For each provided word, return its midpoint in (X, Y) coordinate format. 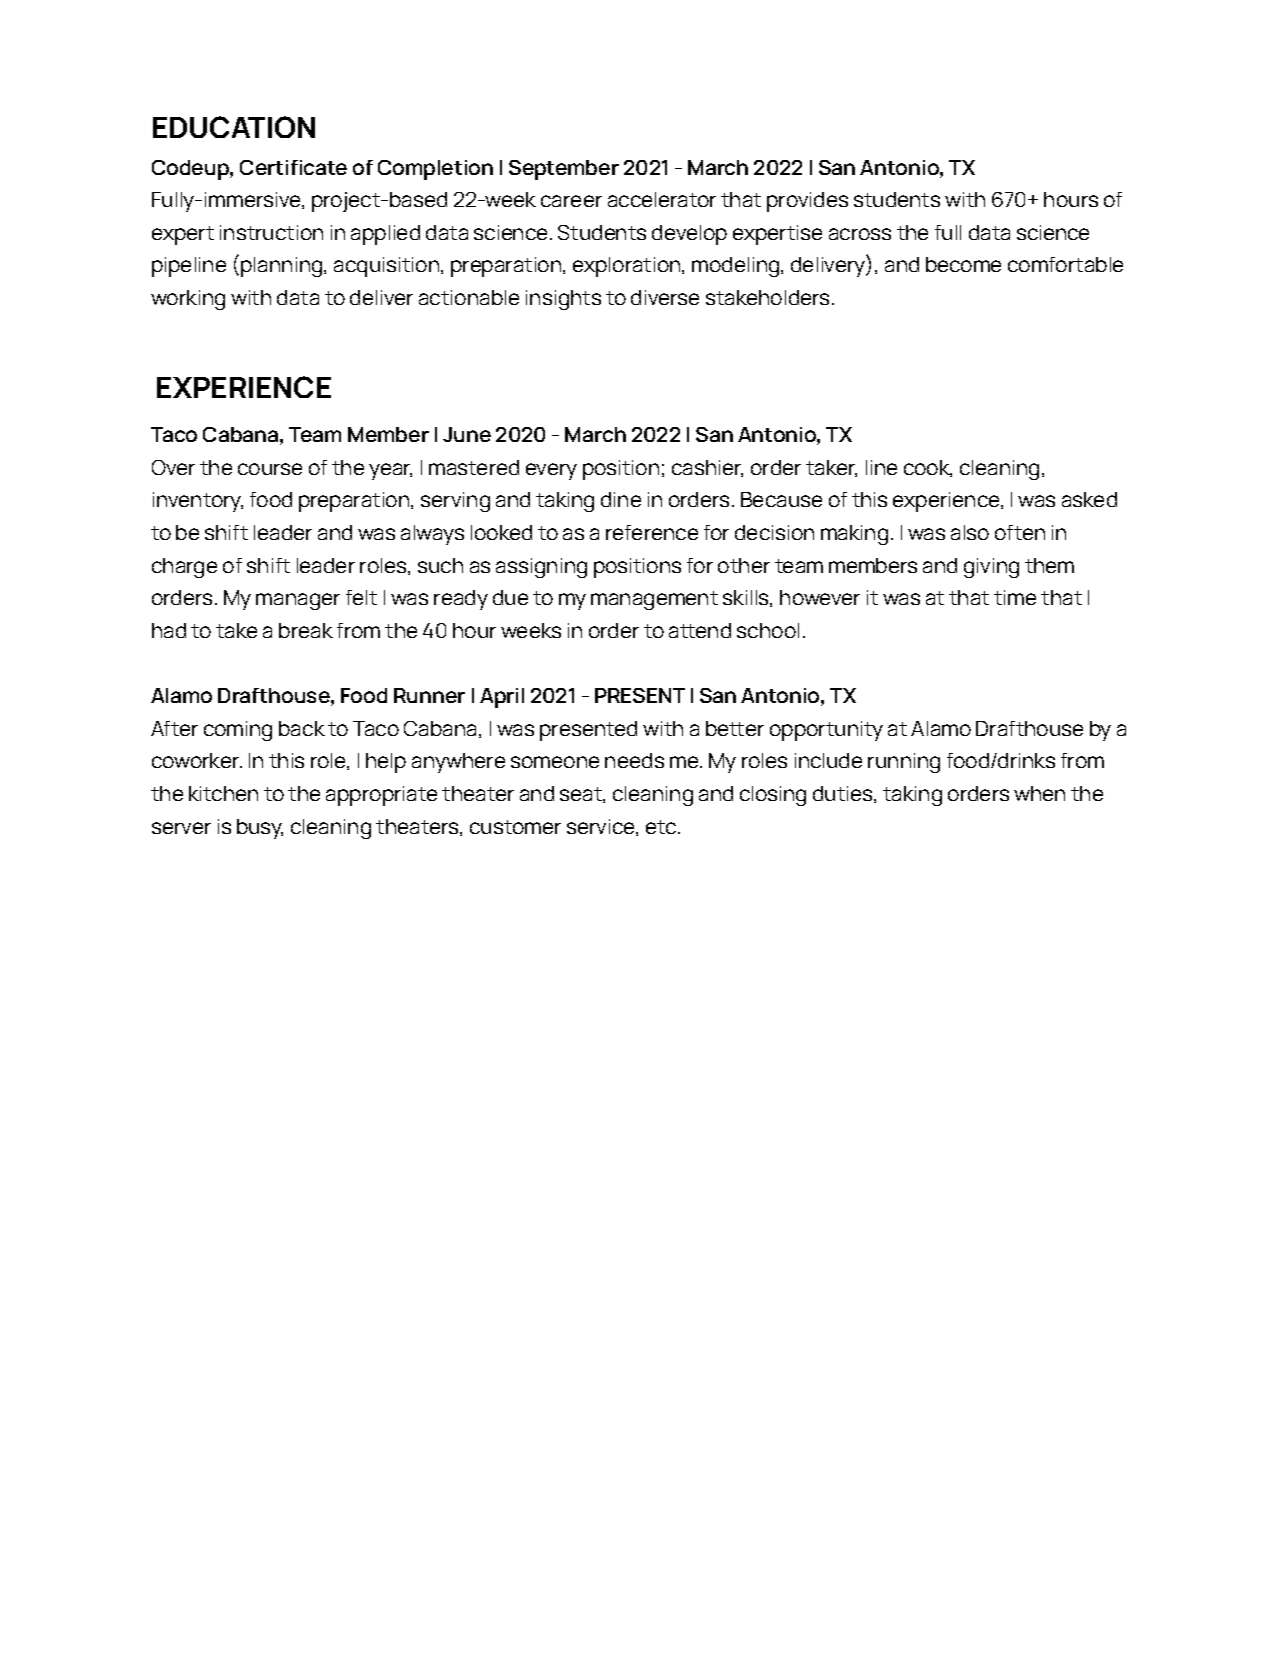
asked (1089, 499)
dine (621, 499)
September (564, 170)
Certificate (293, 167)
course (270, 469)
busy (260, 829)
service (602, 827)
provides (807, 202)
